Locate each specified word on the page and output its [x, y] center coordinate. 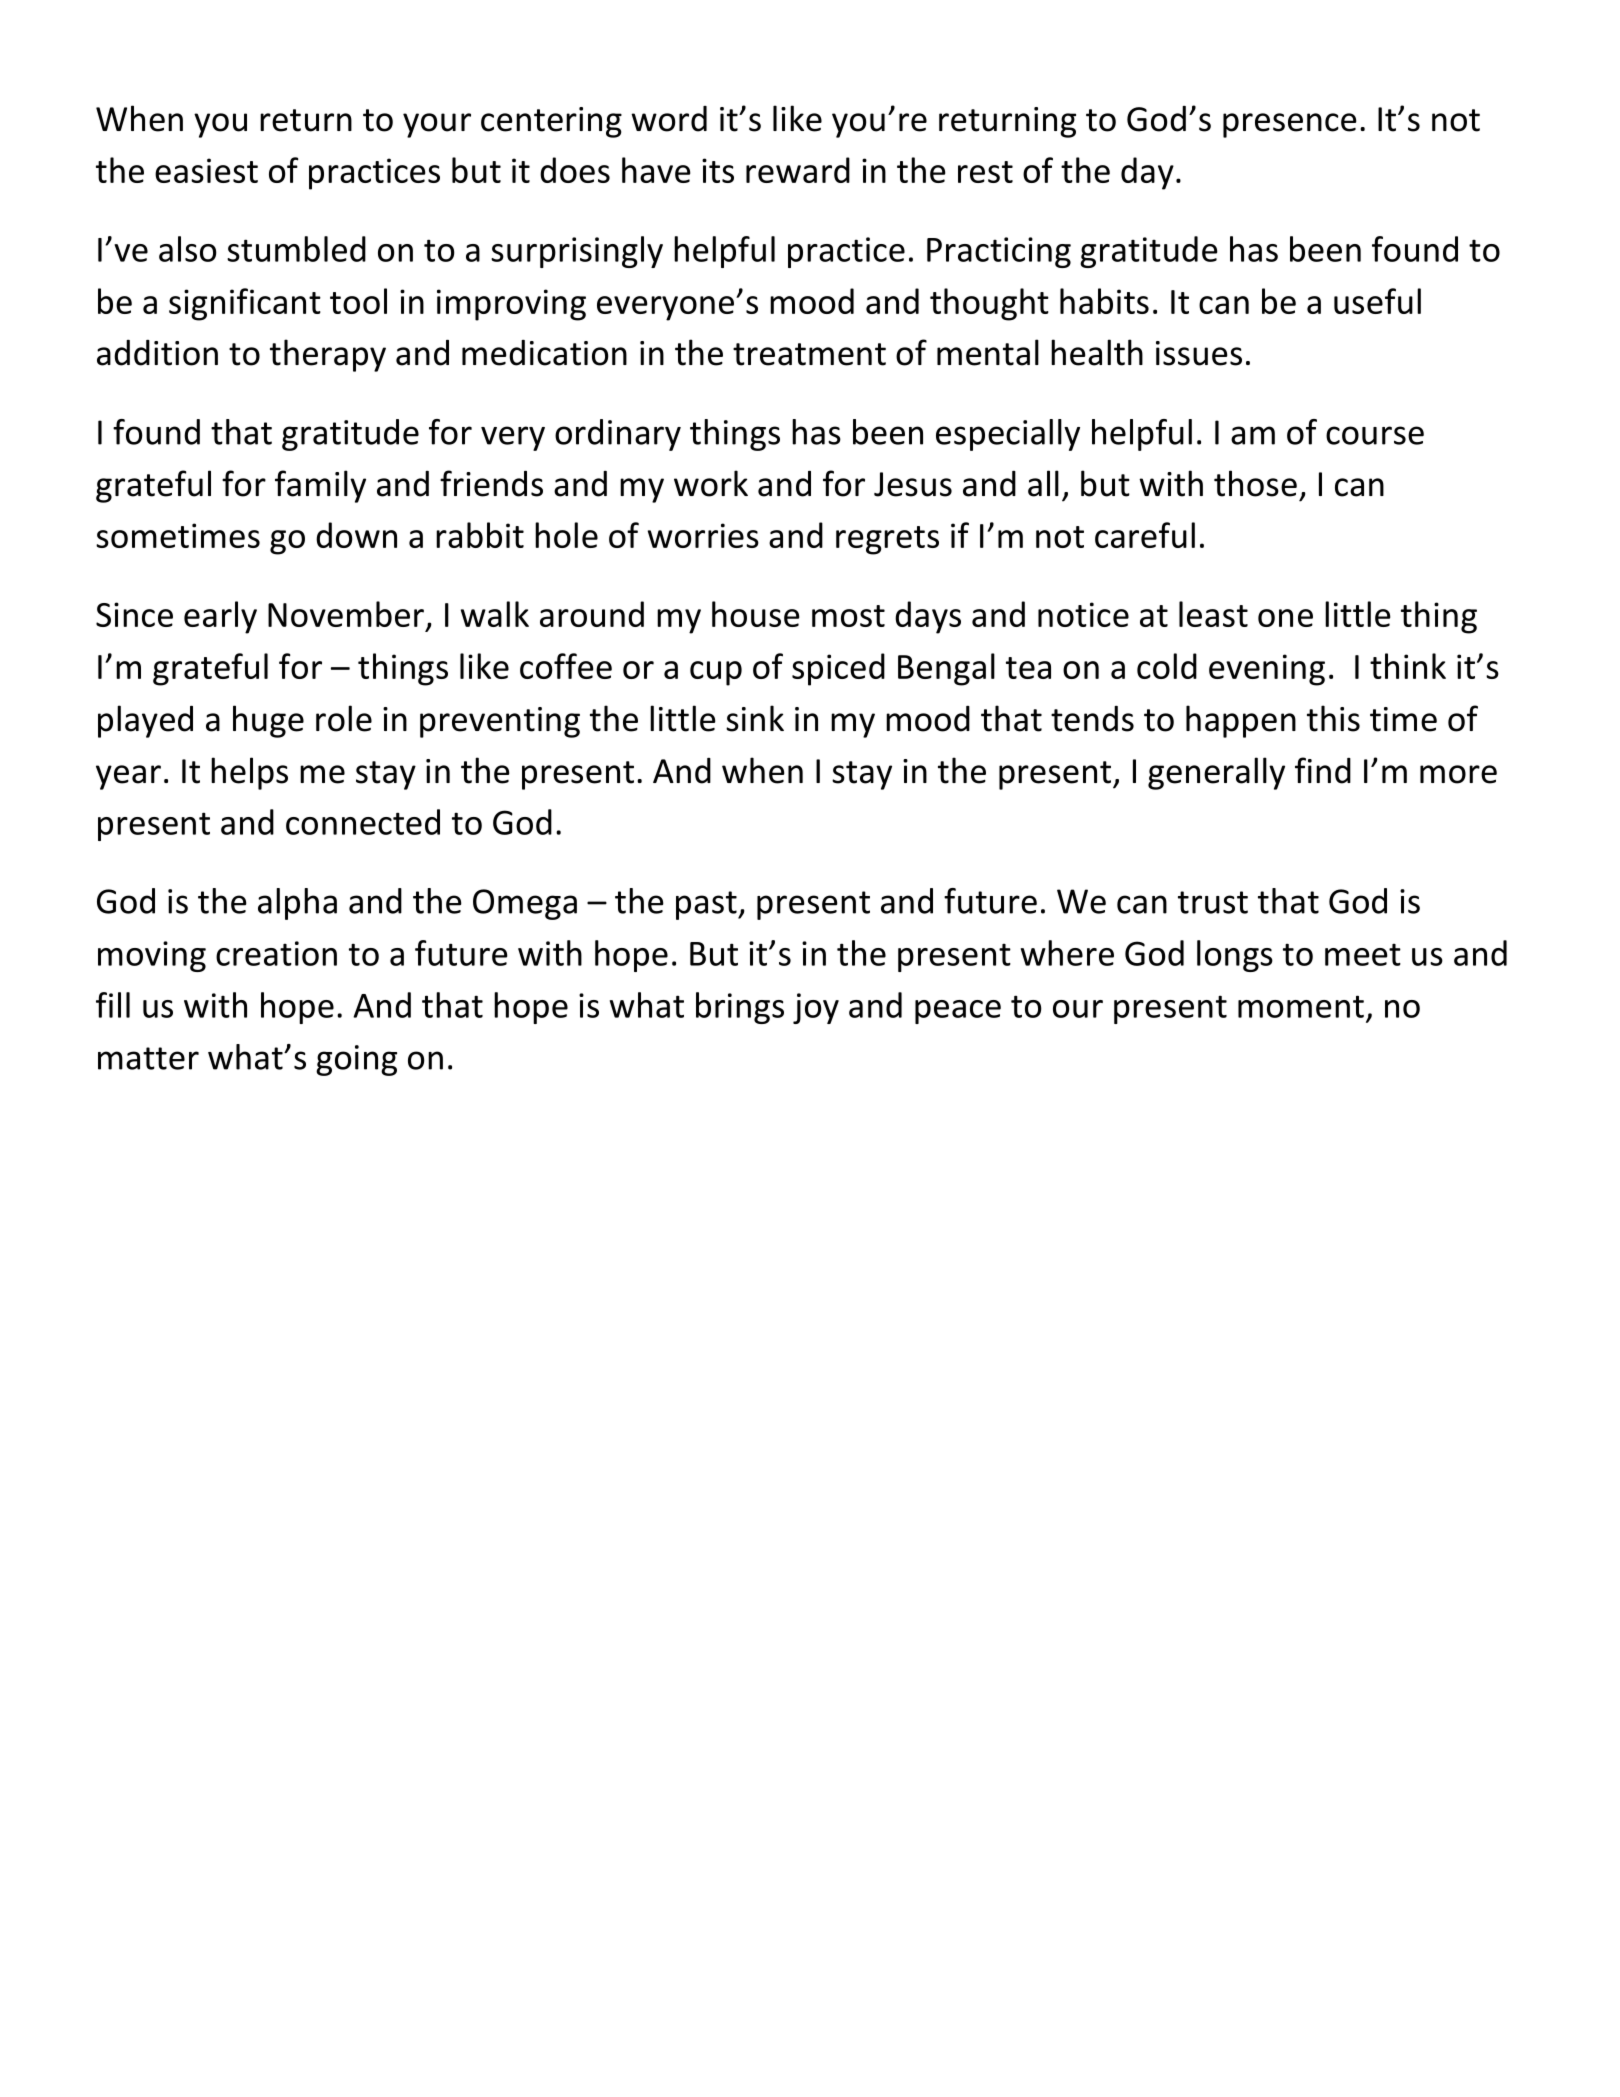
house [756, 614]
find [1323, 770]
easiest [206, 170]
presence [1290, 125]
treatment [809, 354]
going [356, 1060]
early [220, 617]
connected [363, 822]
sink [755, 718]
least [1213, 614]
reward [798, 170]
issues [1199, 353]
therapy [328, 355]
